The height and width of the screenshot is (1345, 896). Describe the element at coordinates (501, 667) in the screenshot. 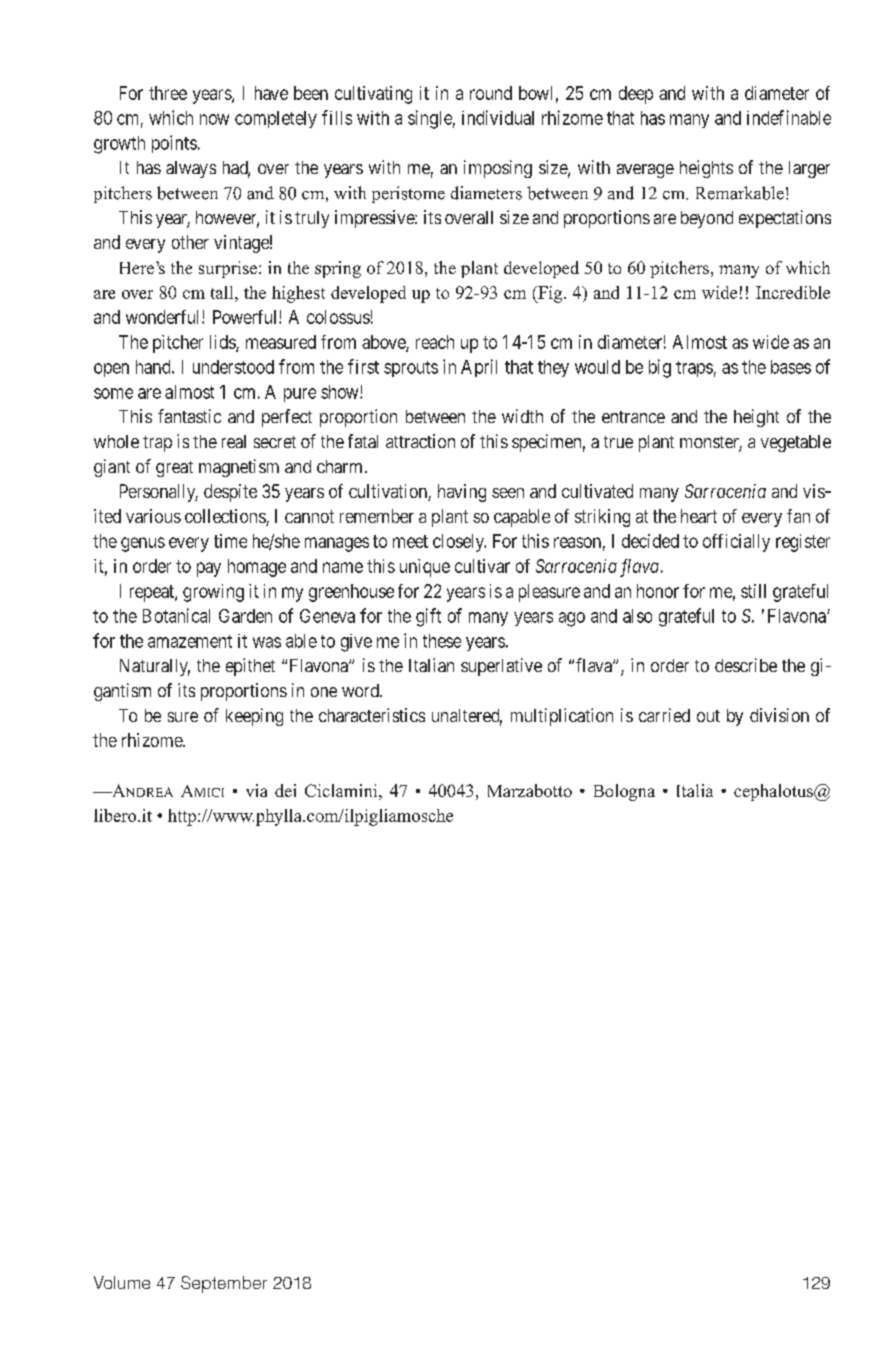

I see `superlative` at that location.
